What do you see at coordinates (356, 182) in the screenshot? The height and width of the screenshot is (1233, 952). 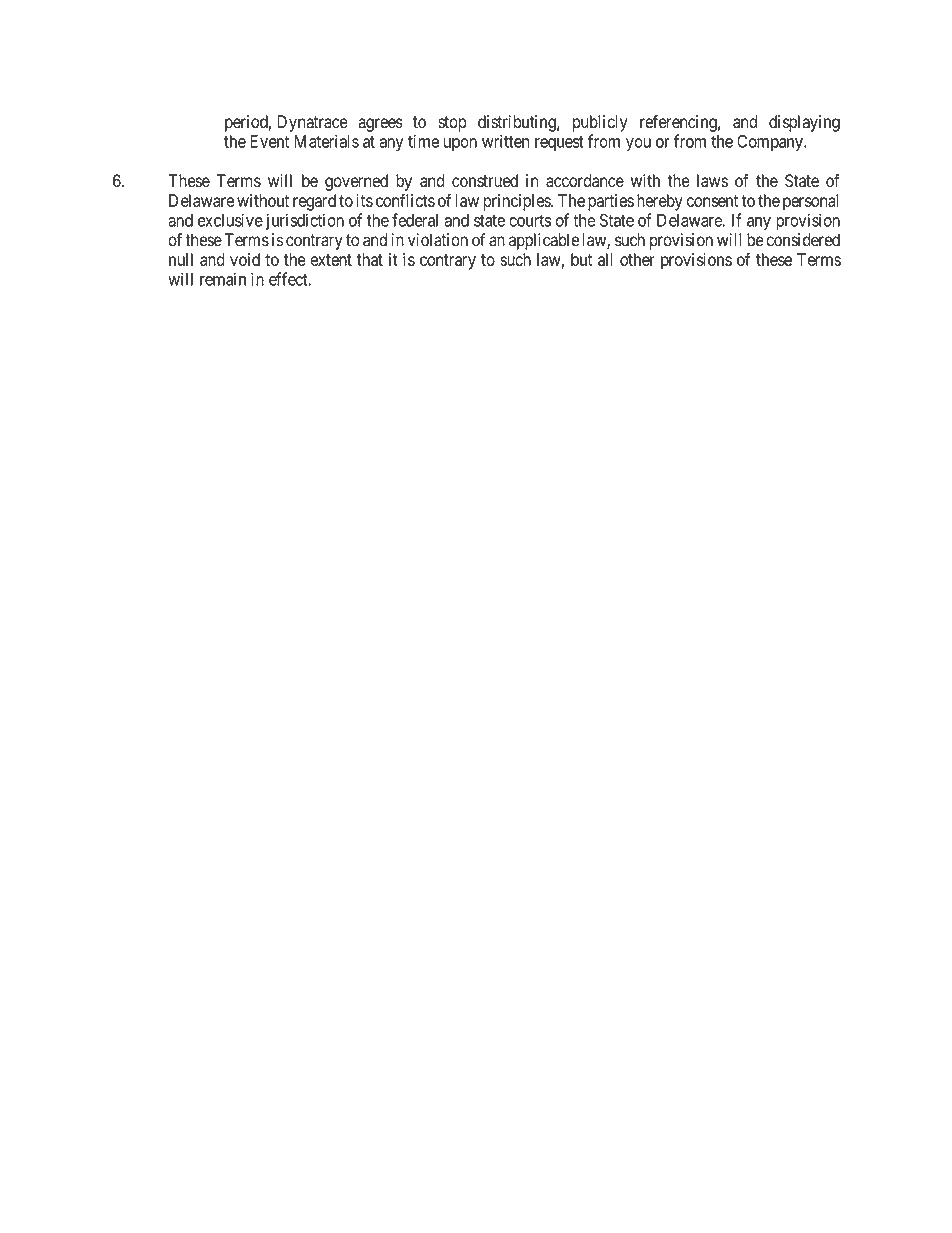 I see `governed` at bounding box center [356, 182].
